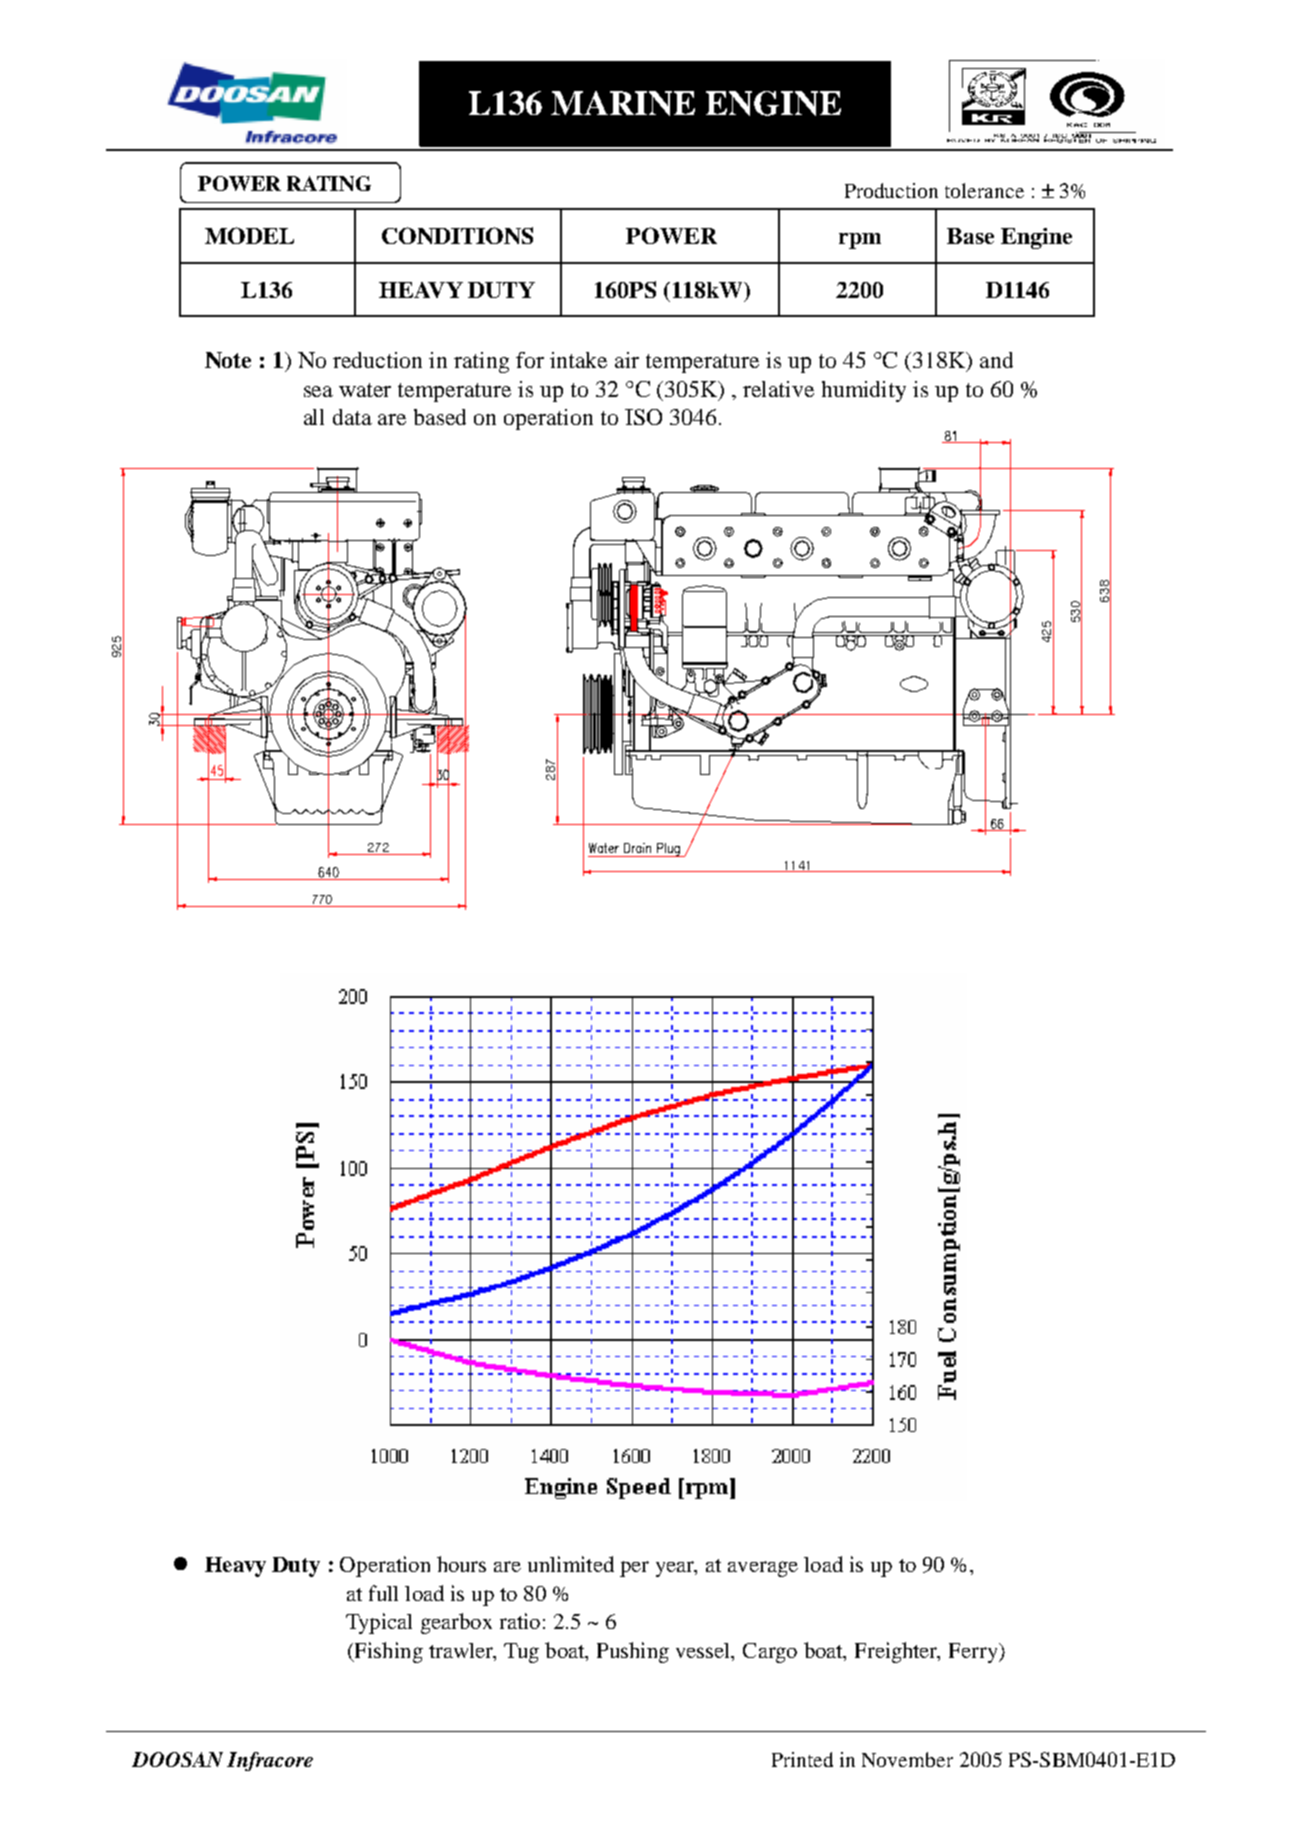  I want to click on Production, so click(891, 190).
